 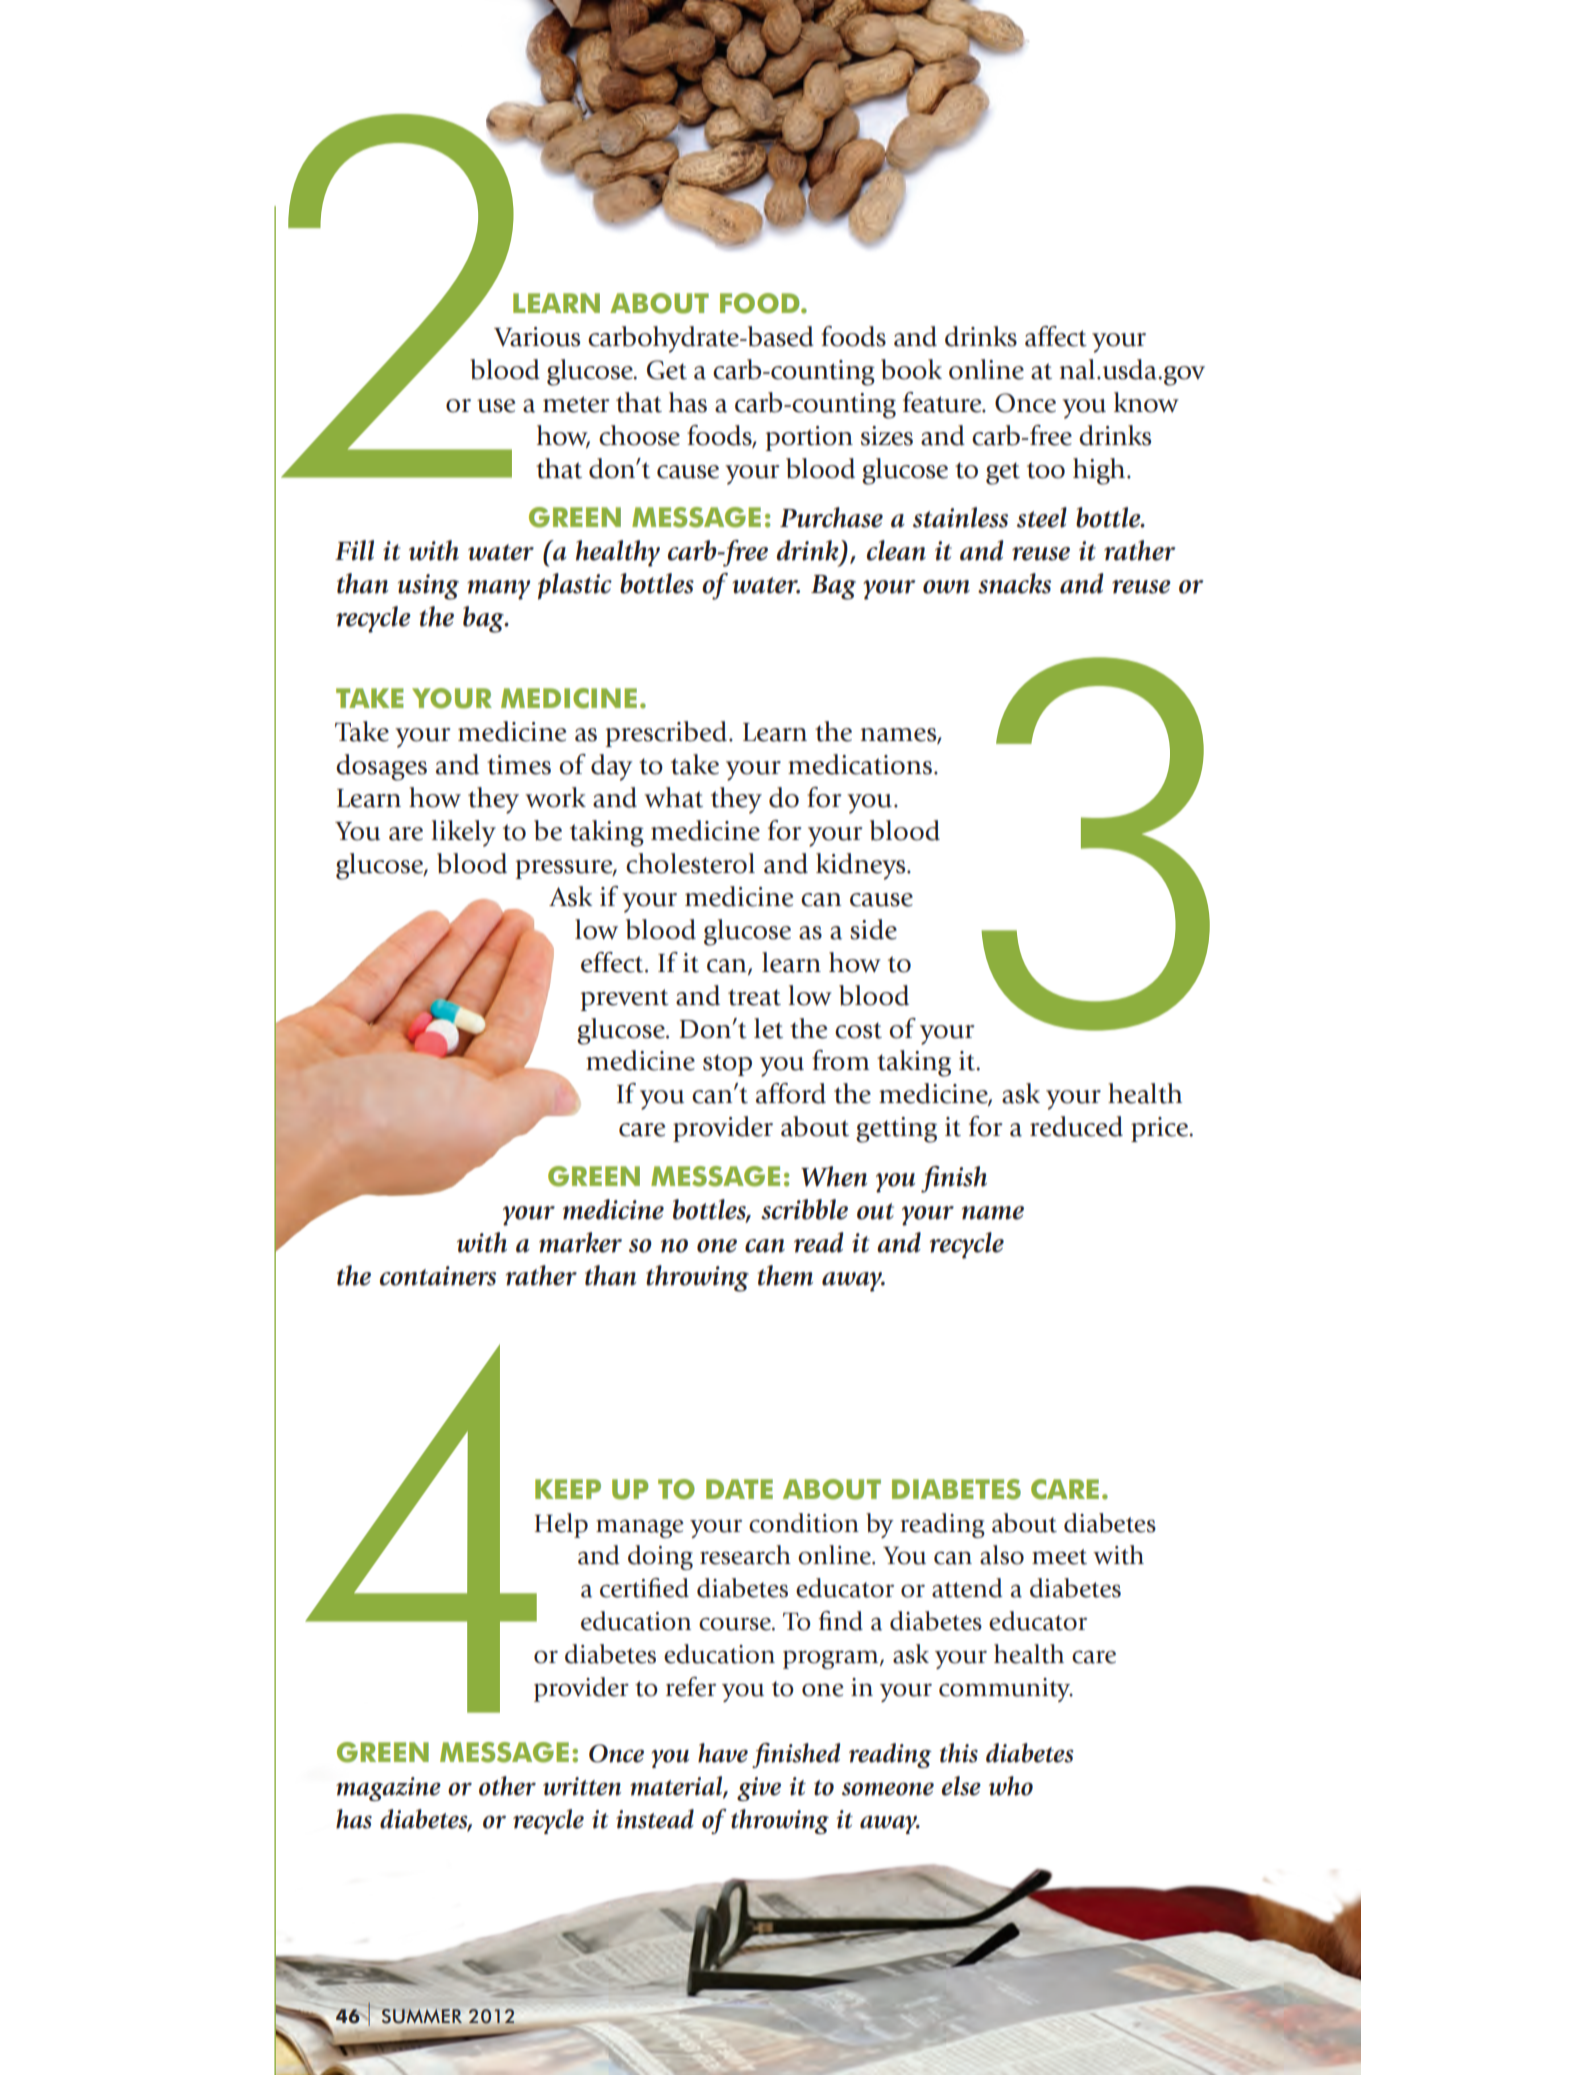 I want to click on who, so click(x=1011, y=1786).
